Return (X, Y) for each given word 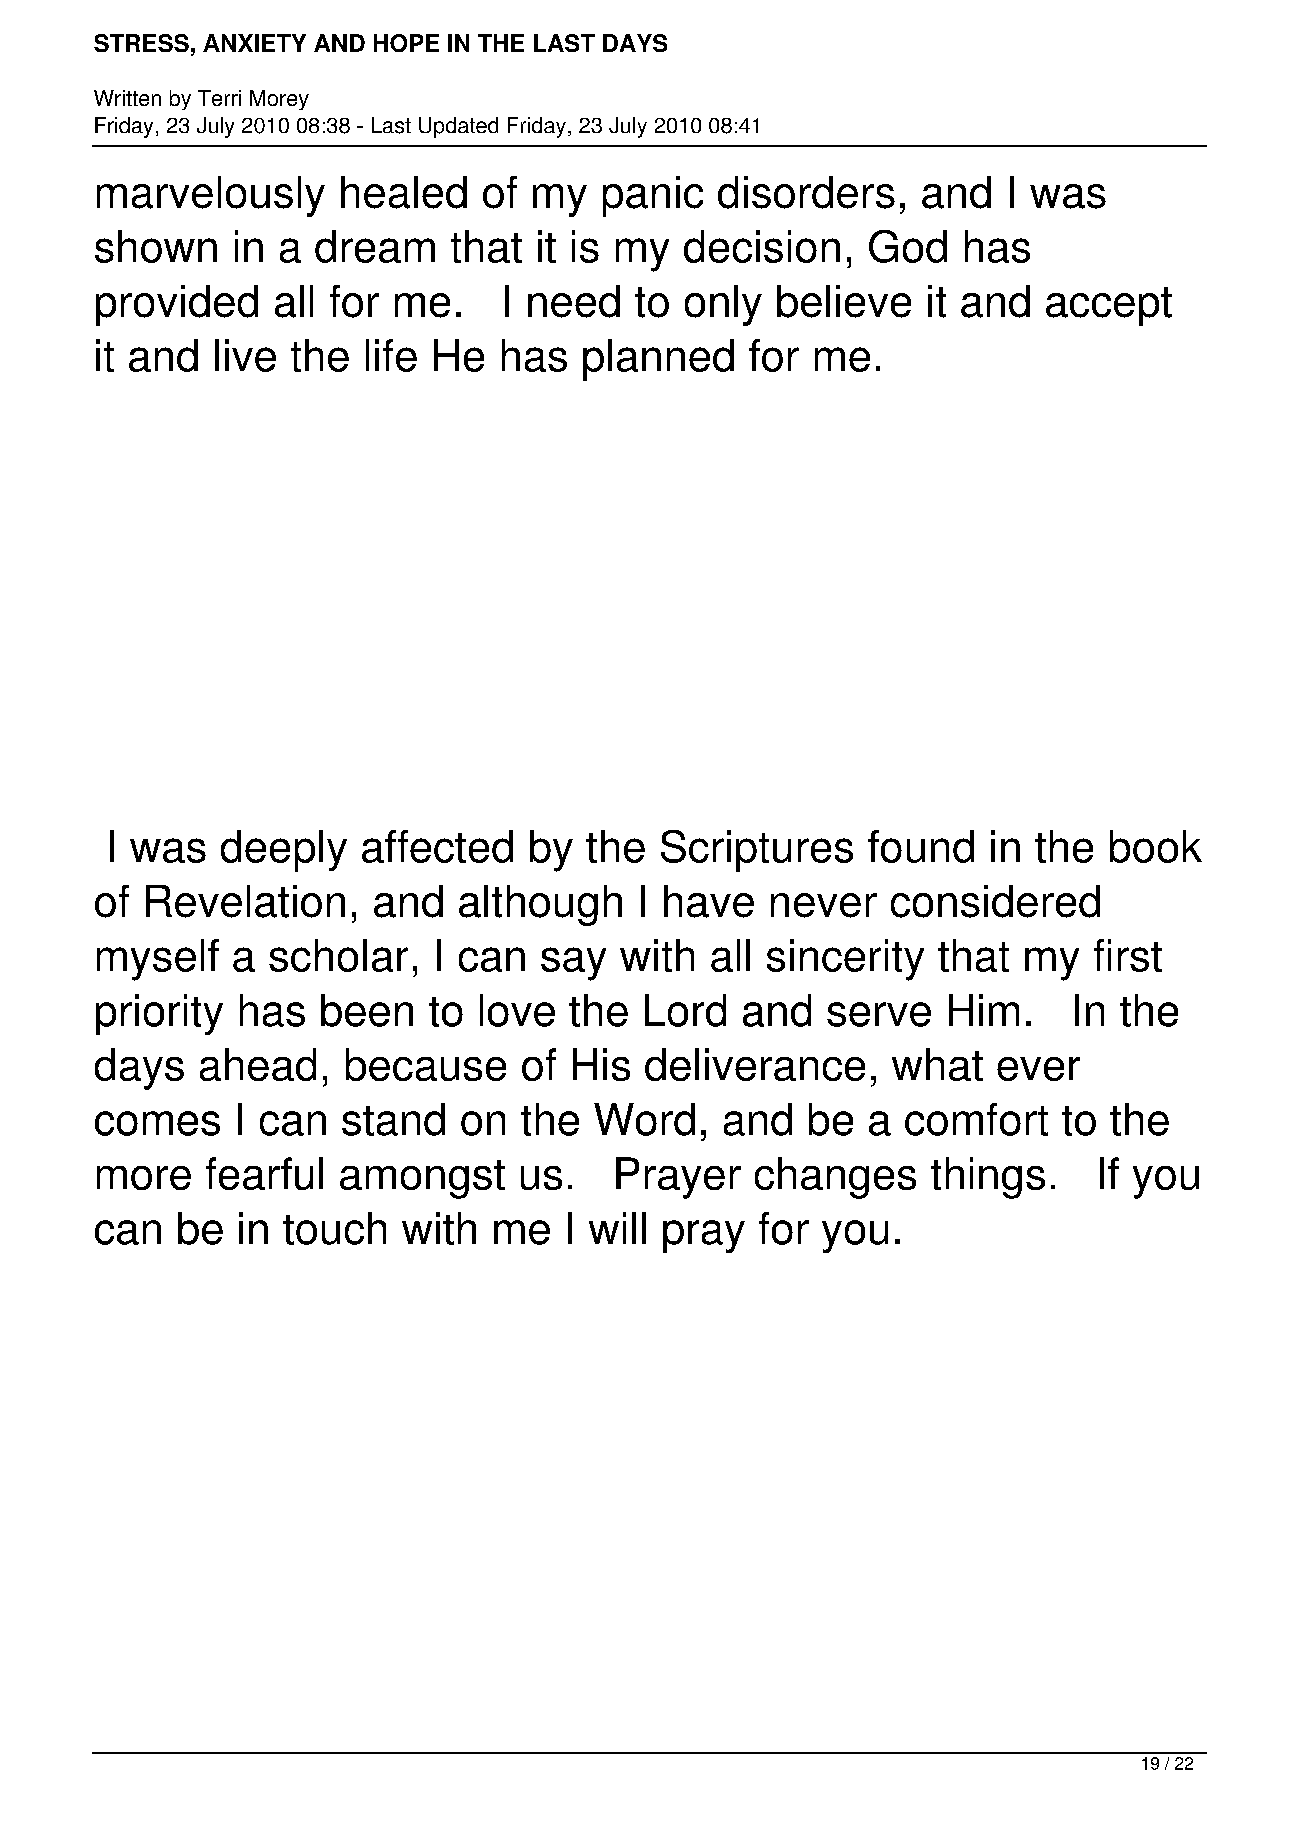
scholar (338, 955)
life (391, 355)
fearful (264, 1173)
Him (984, 1010)
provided (177, 305)
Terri (219, 98)
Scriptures (757, 851)
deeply (284, 851)
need (574, 301)
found (921, 846)
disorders (806, 192)
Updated (458, 127)
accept (1109, 306)
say (573, 964)
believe (844, 301)
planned (658, 360)
